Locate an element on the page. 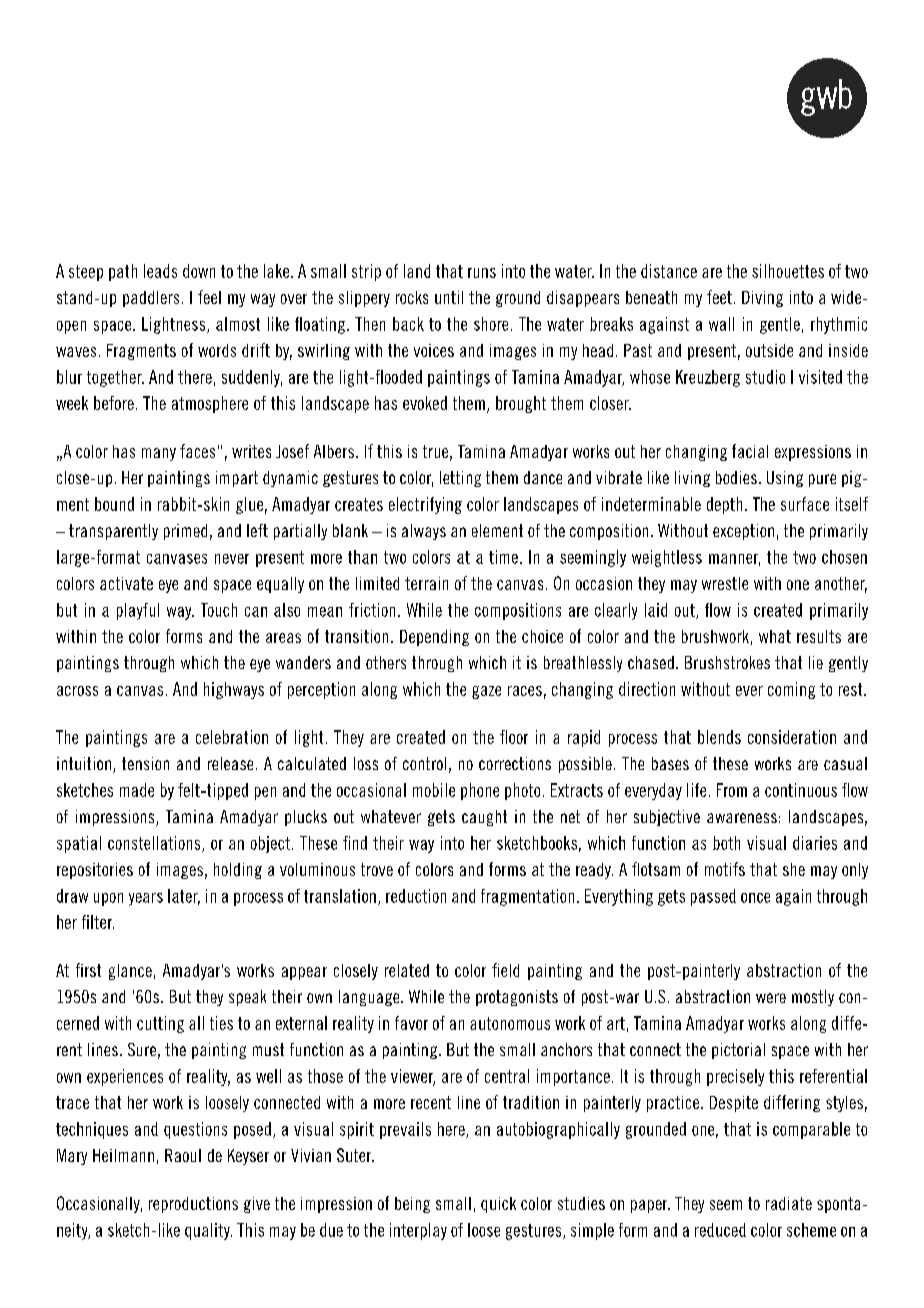 Image resolution: width=924 pixels, height=1308 pixels. reduction is located at coordinates (416, 896).
